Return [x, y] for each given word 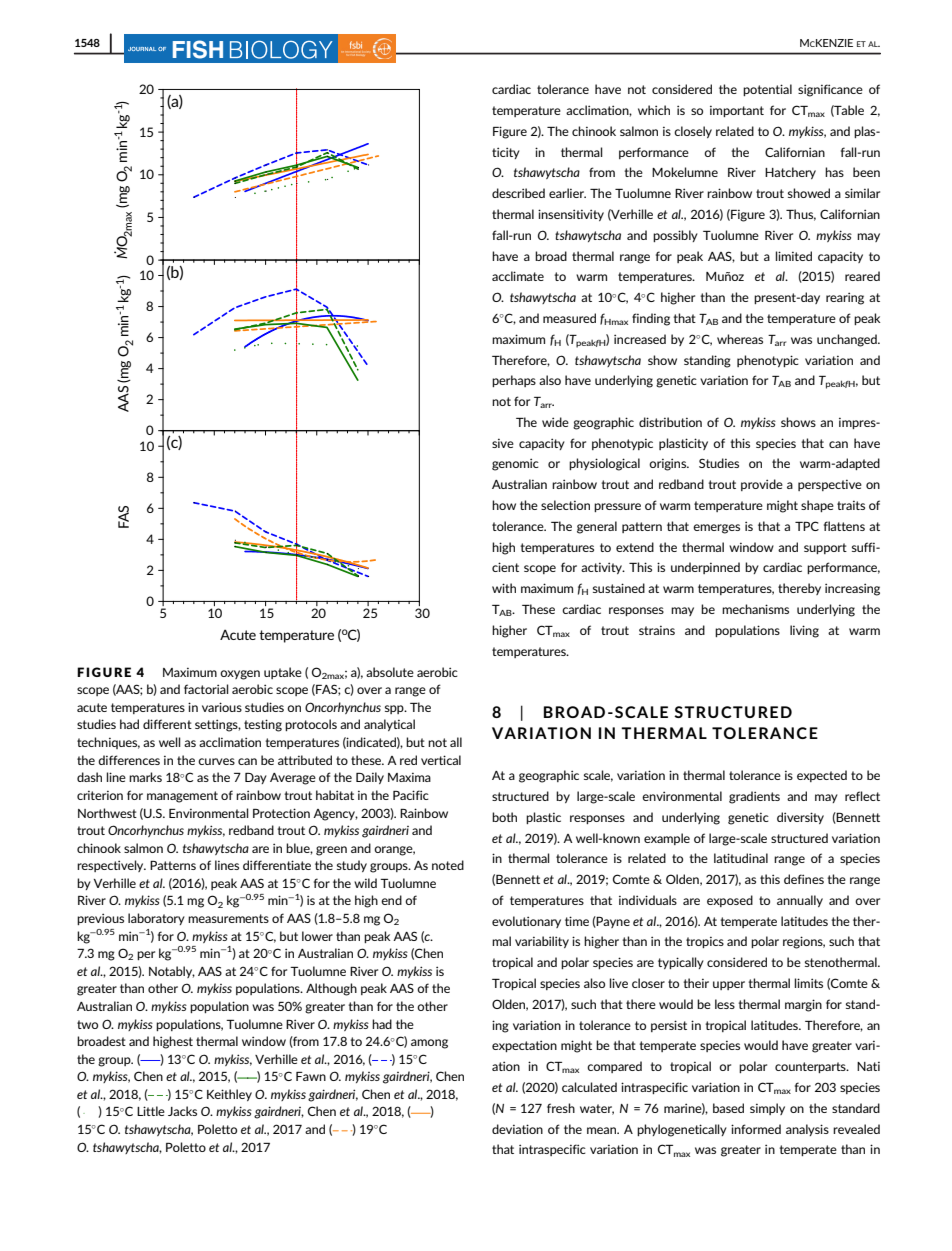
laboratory [156, 919]
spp [395, 709]
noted [448, 865]
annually [800, 901]
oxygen [240, 675]
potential [767, 90]
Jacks [182, 1111]
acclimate [518, 276]
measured [569, 318]
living [804, 631]
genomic [515, 464]
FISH [198, 49]
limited [794, 256]
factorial [206, 689]
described [518, 193]
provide [762, 485]
